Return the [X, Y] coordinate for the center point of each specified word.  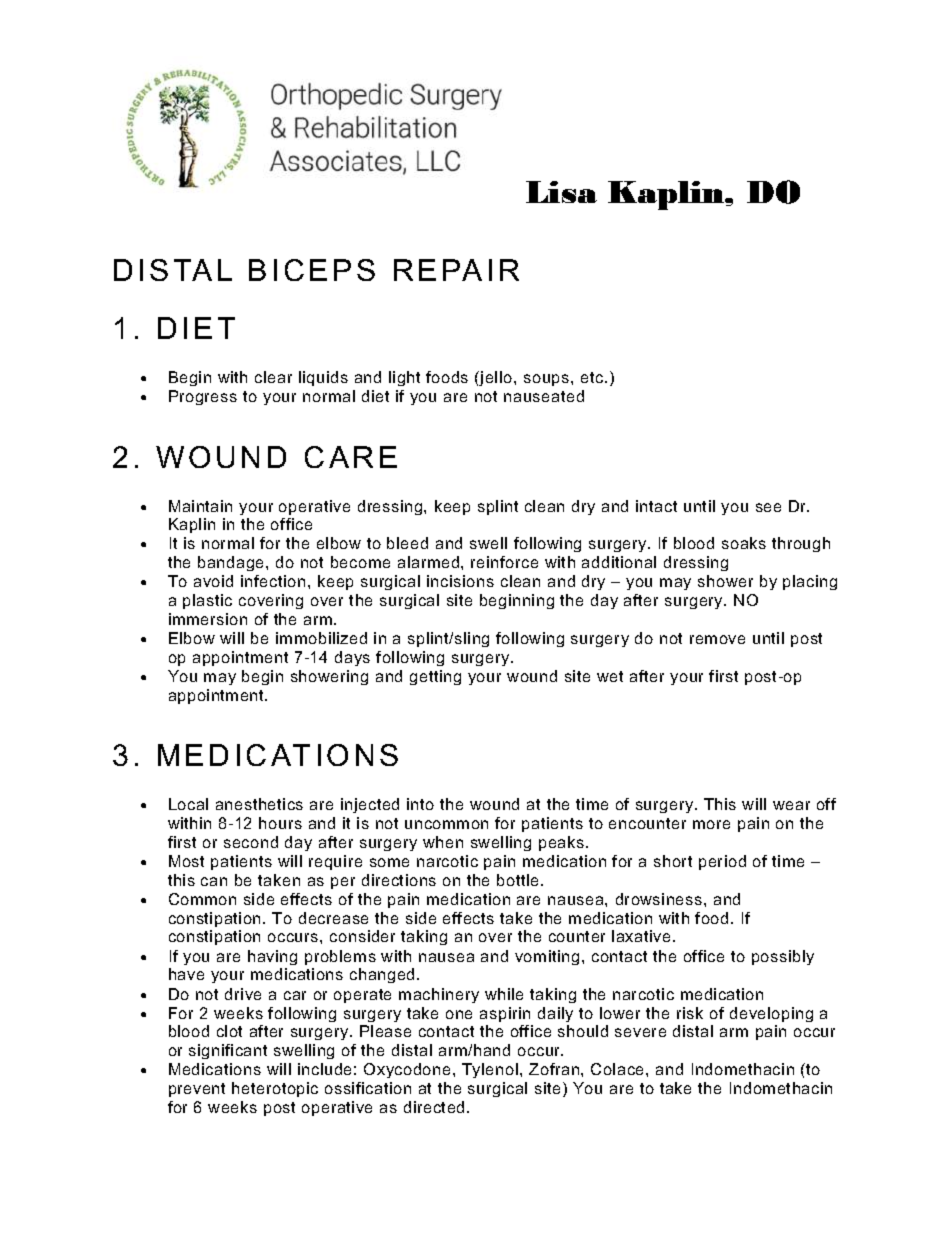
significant [228, 1051]
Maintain [200, 506]
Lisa [561, 192]
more [711, 824]
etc [593, 377]
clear [273, 377]
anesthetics [259, 804]
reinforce [504, 562]
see [768, 507]
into [420, 804]
